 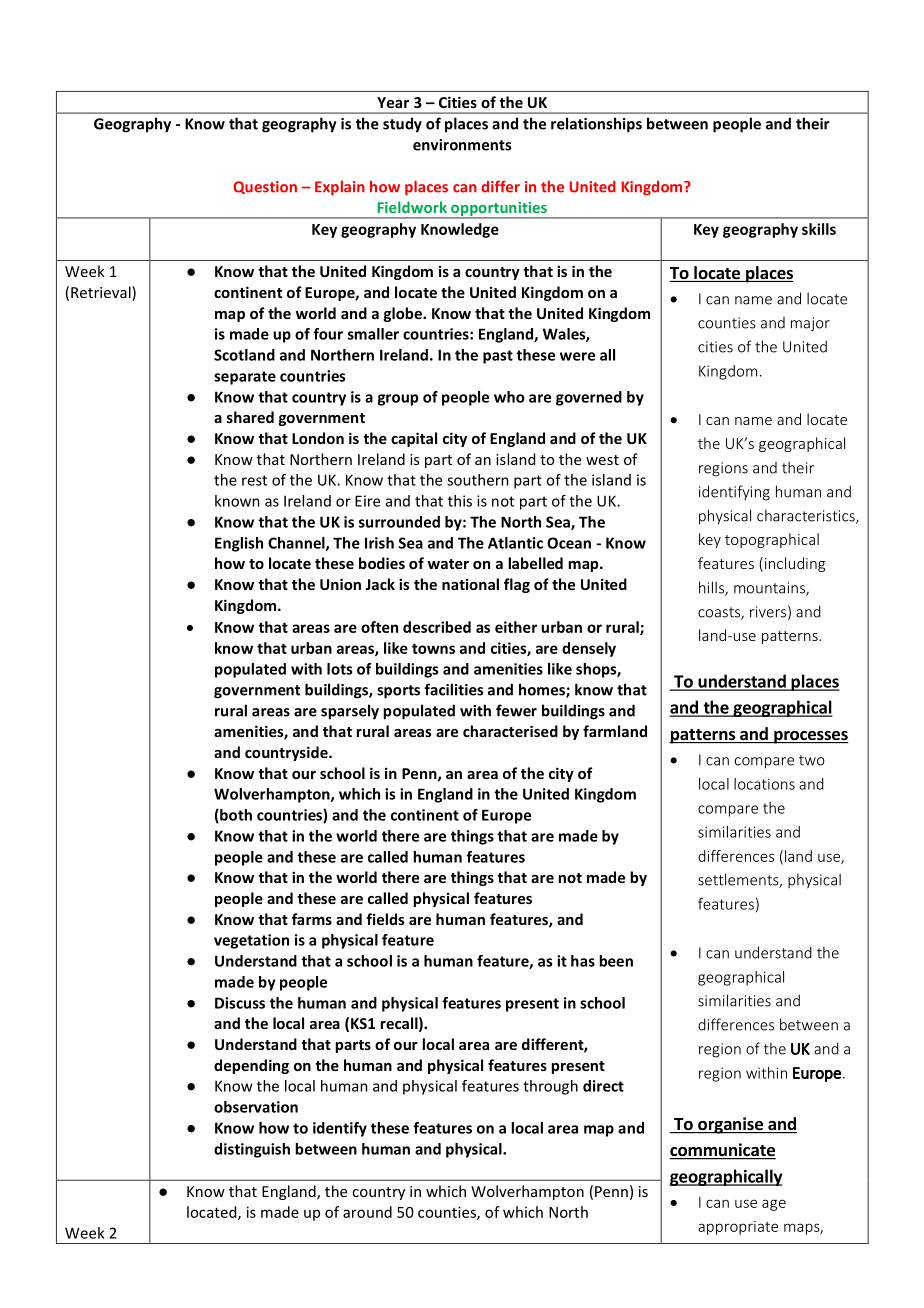 What do you see at coordinates (774, 1205) in the screenshot?
I see `age` at bounding box center [774, 1205].
